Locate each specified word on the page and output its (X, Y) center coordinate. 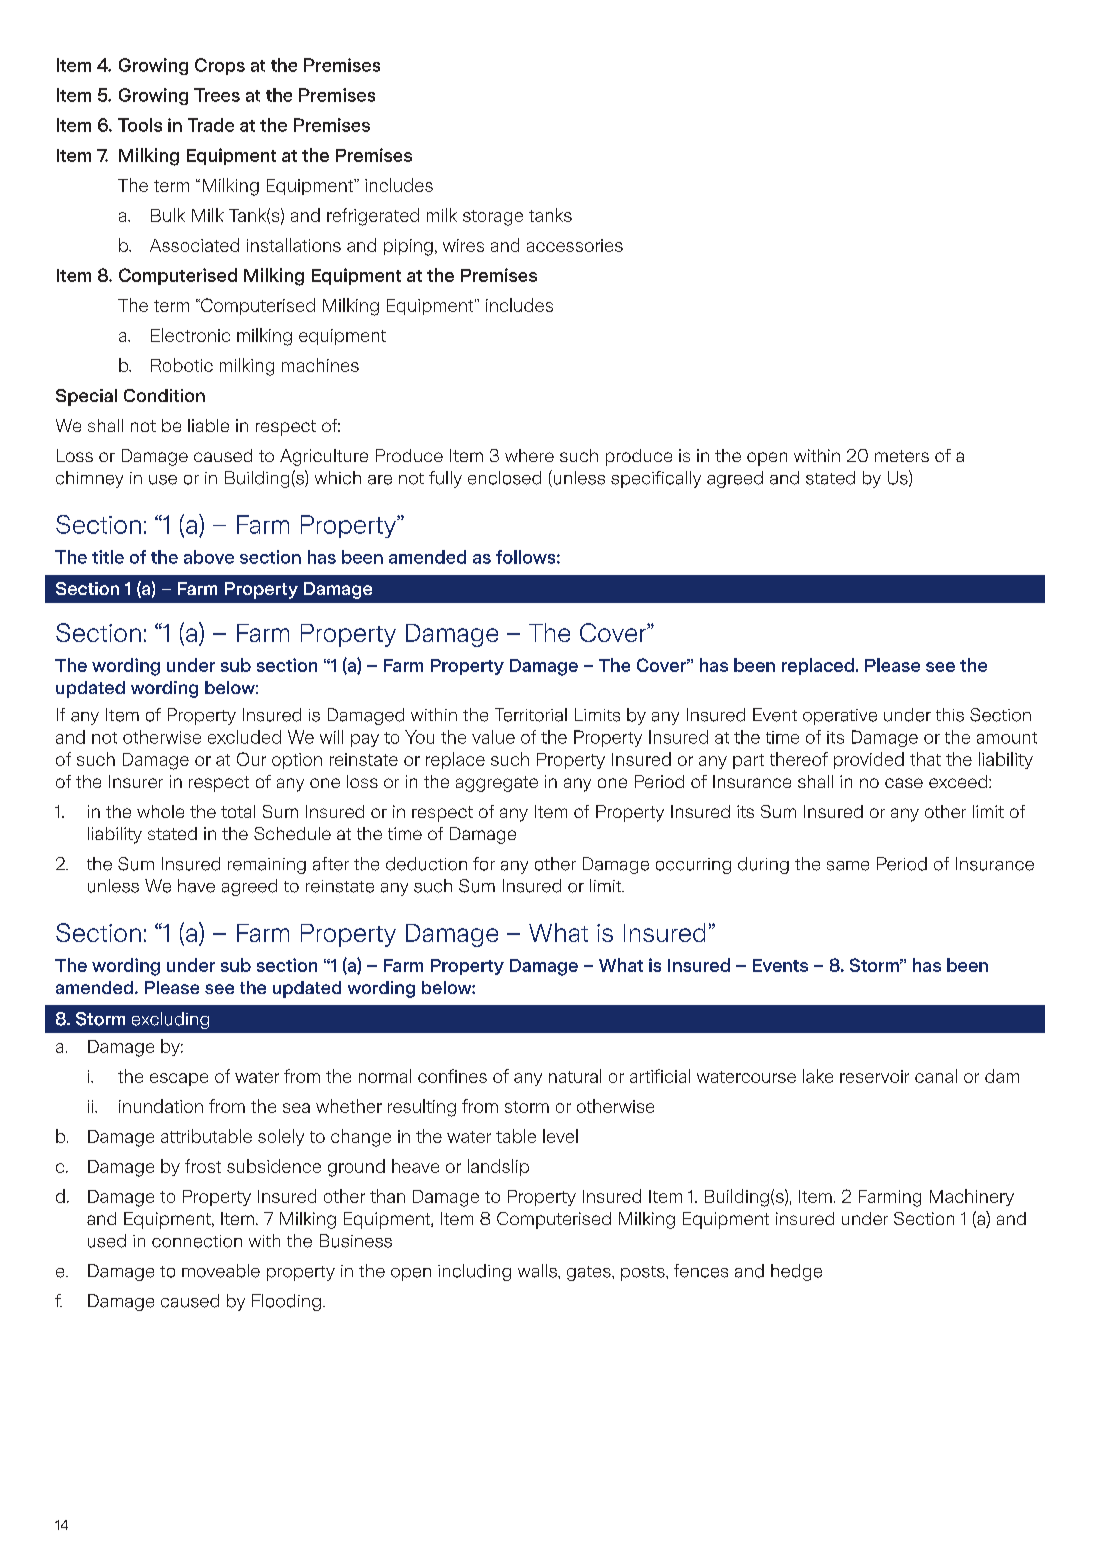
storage (493, 218)
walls (538, 1271)
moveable (221, 1271)
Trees (217, 95)
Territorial (531, 715)
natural (575, 1076)
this (950, 715)
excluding (170, 1020)
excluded (244, 737)
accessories (575, 245)
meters (902, 456)
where (529, 455)
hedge (796, 1272)
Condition (164, 395)
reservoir (874, 1076)
